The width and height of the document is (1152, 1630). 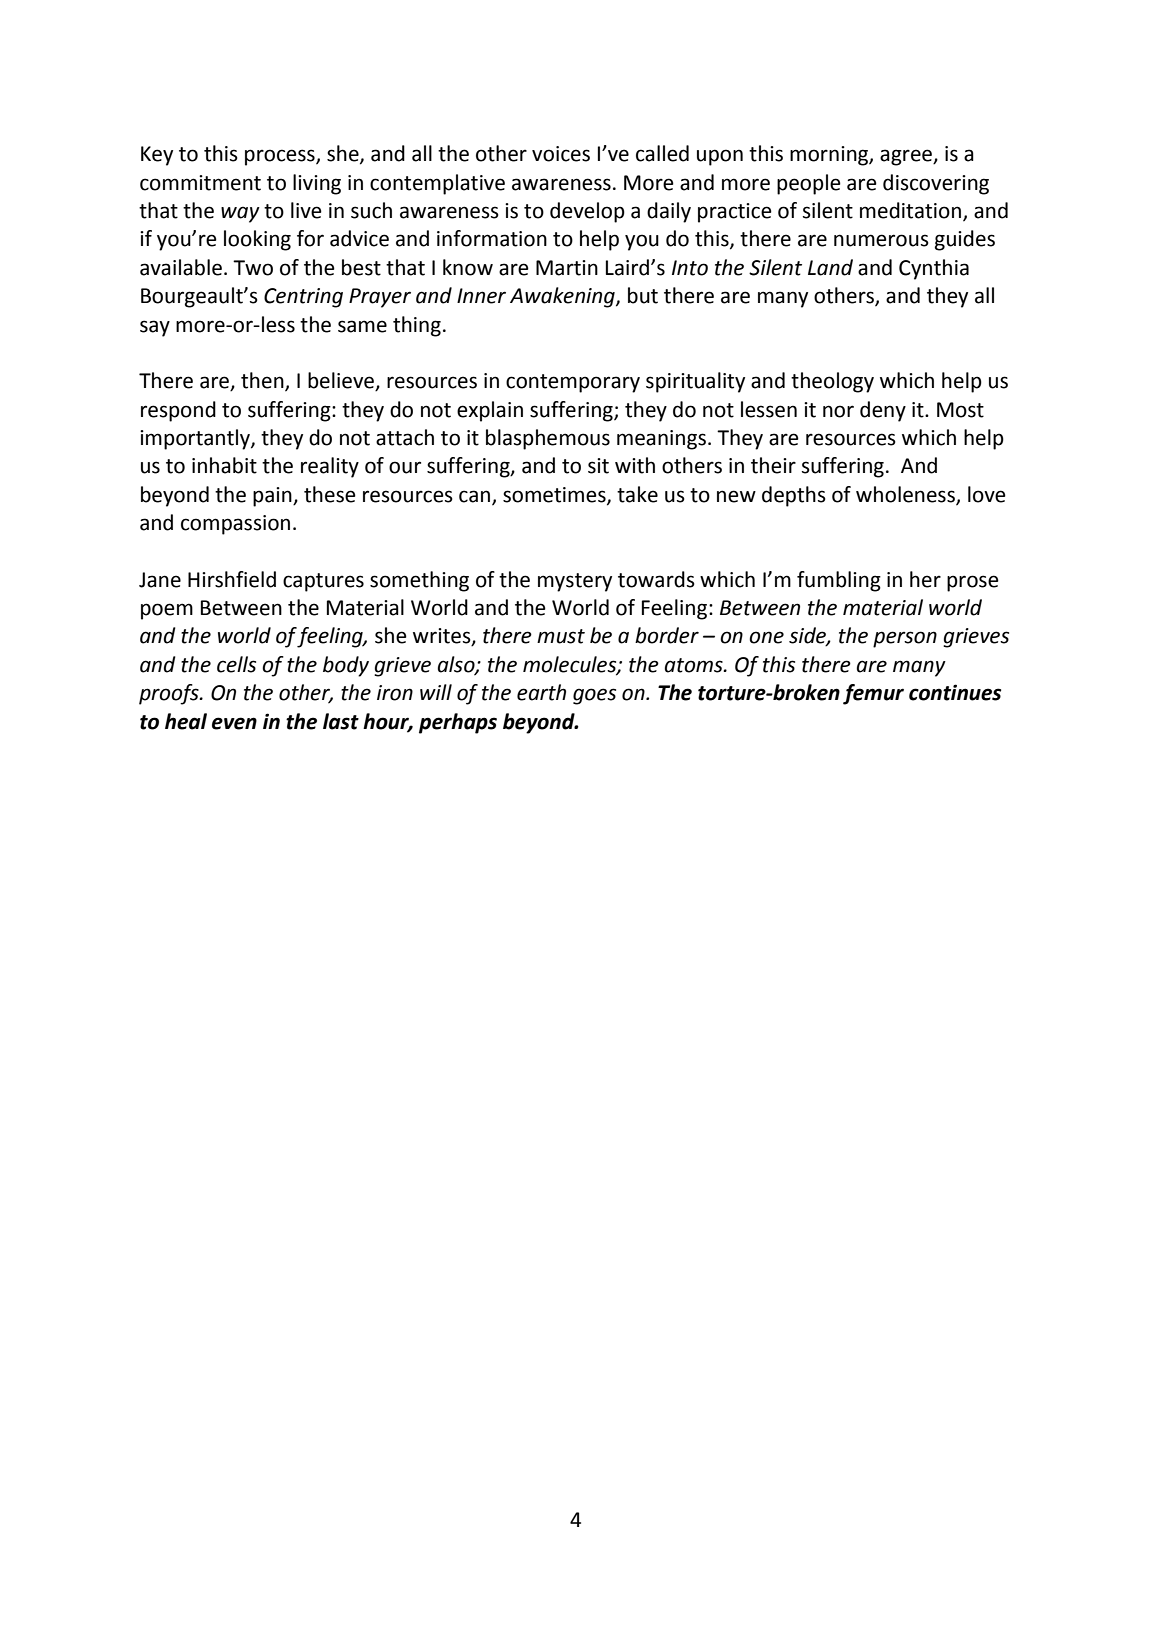 What do you see at coordinates (224, 465) in the document?
I see `inhabit` at bounding box center [224, 465].
